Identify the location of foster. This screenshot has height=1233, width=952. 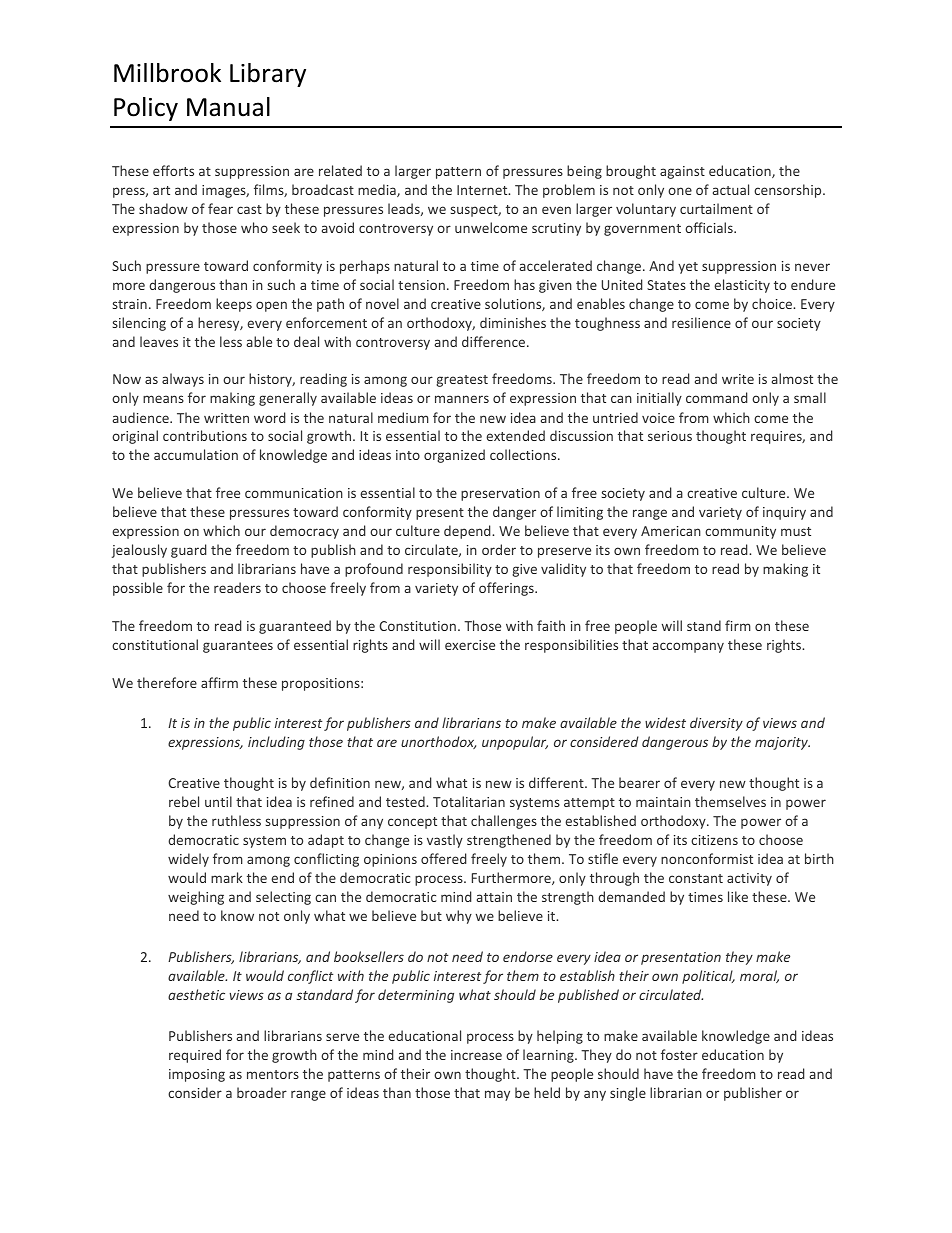
(679, 1054).
